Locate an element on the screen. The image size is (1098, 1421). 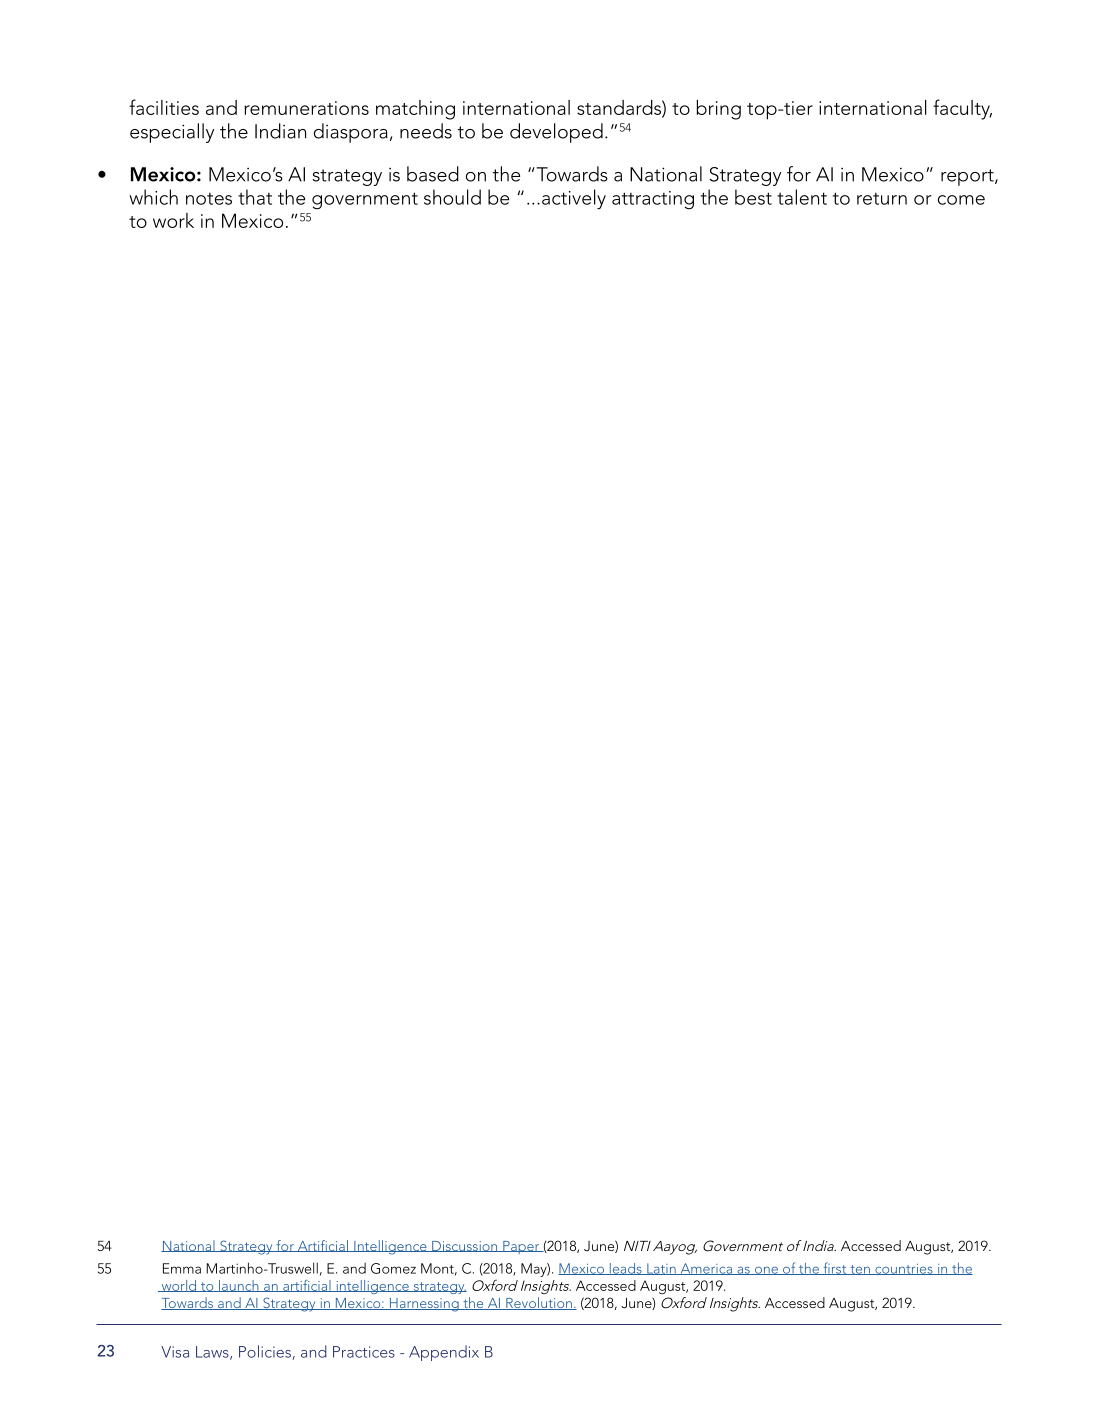
launch is located at coordinates (239, 1286).
